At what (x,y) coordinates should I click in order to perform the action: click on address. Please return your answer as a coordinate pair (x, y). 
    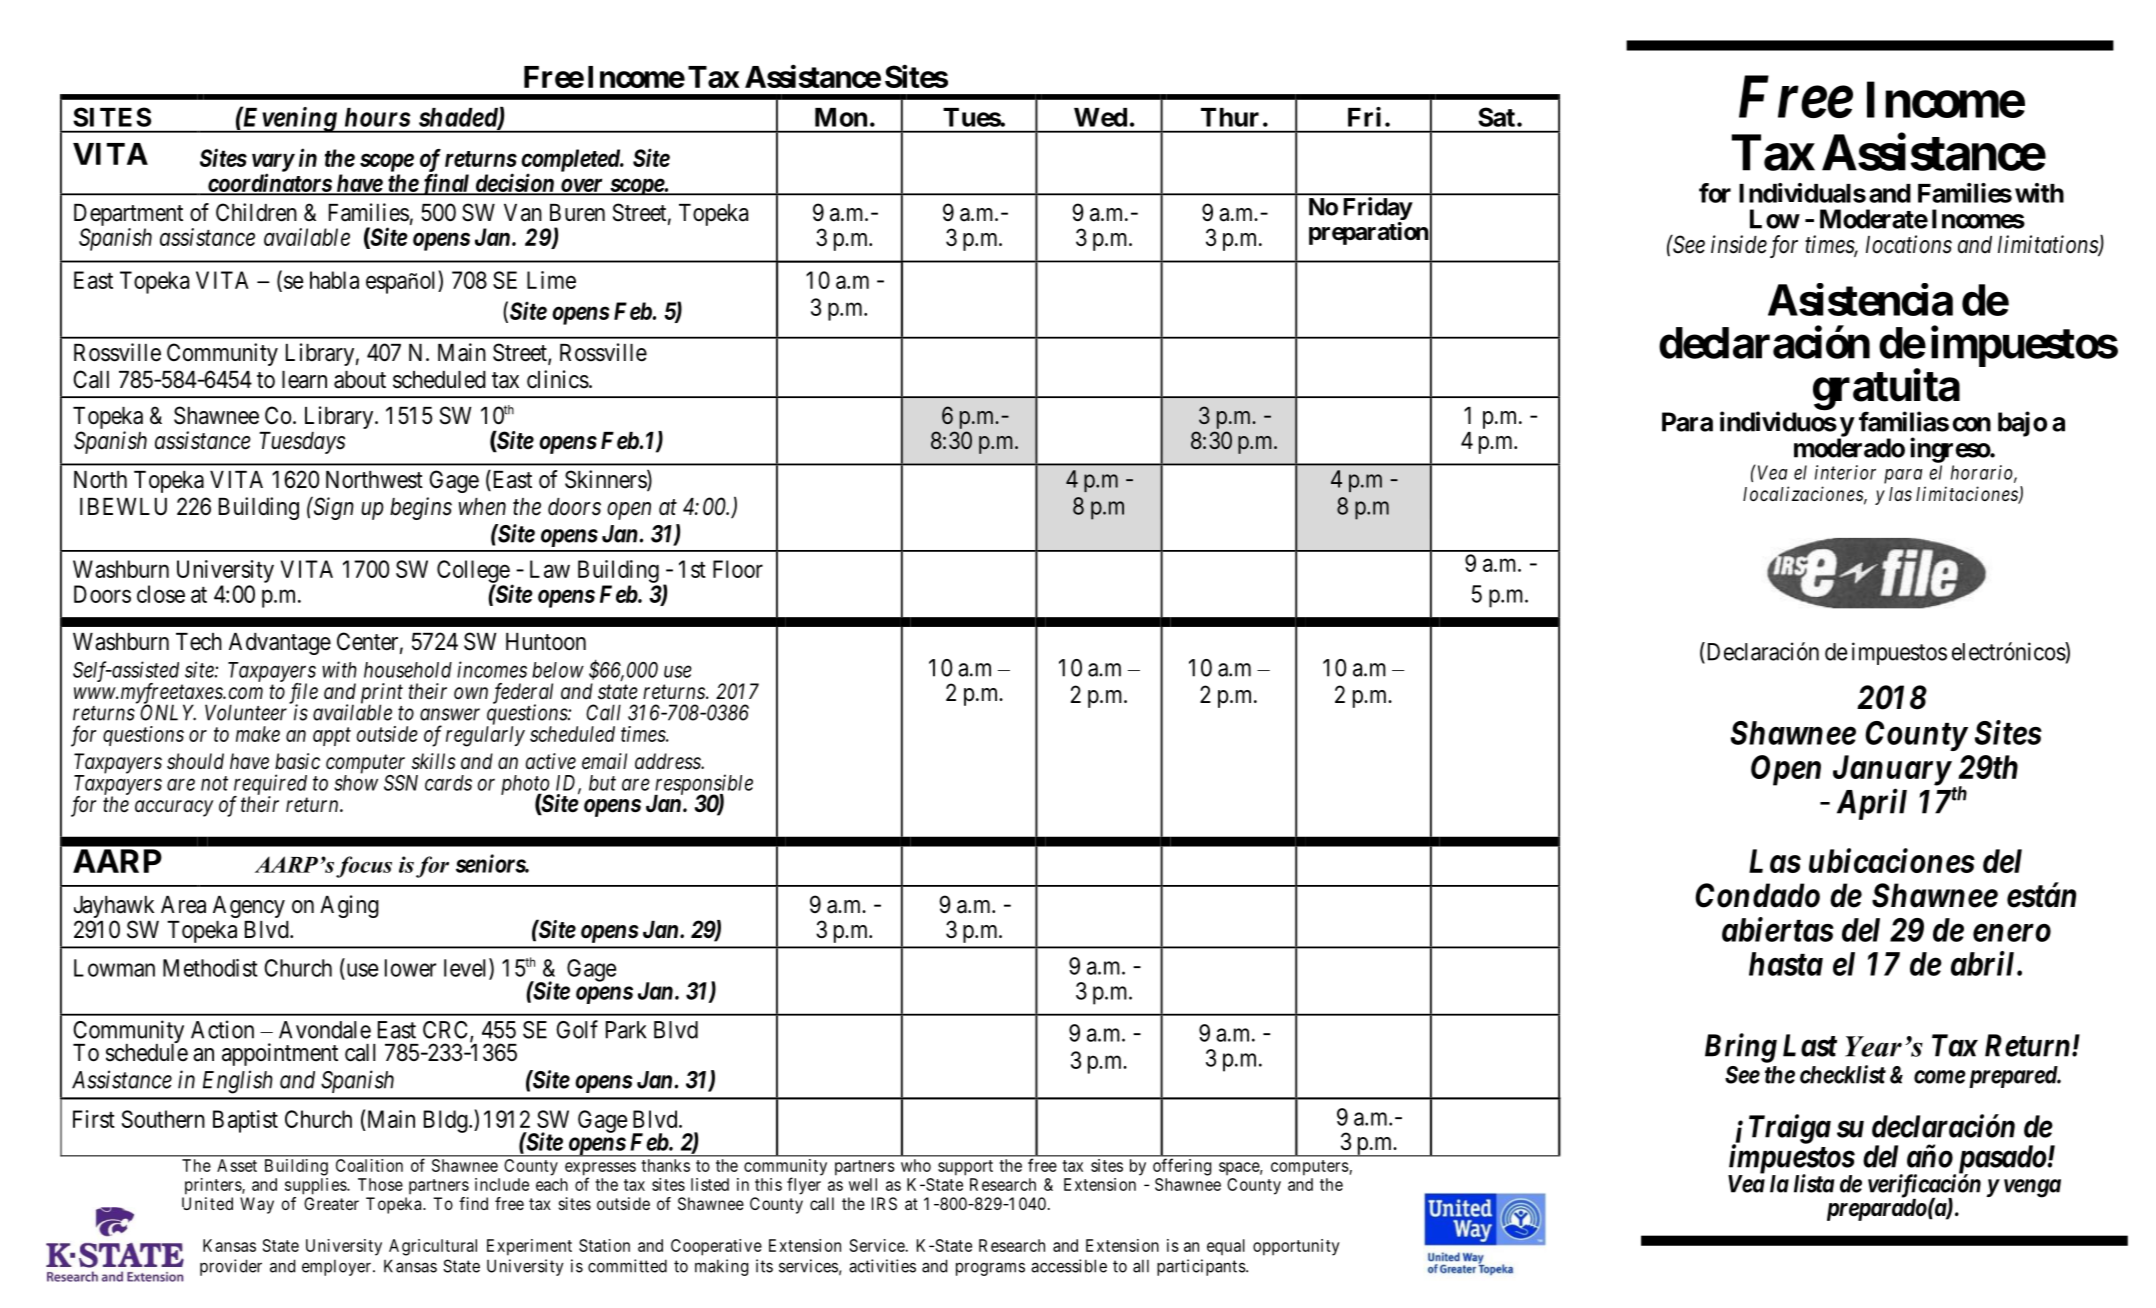
    Looking at the image, I should click on (669, 761).
